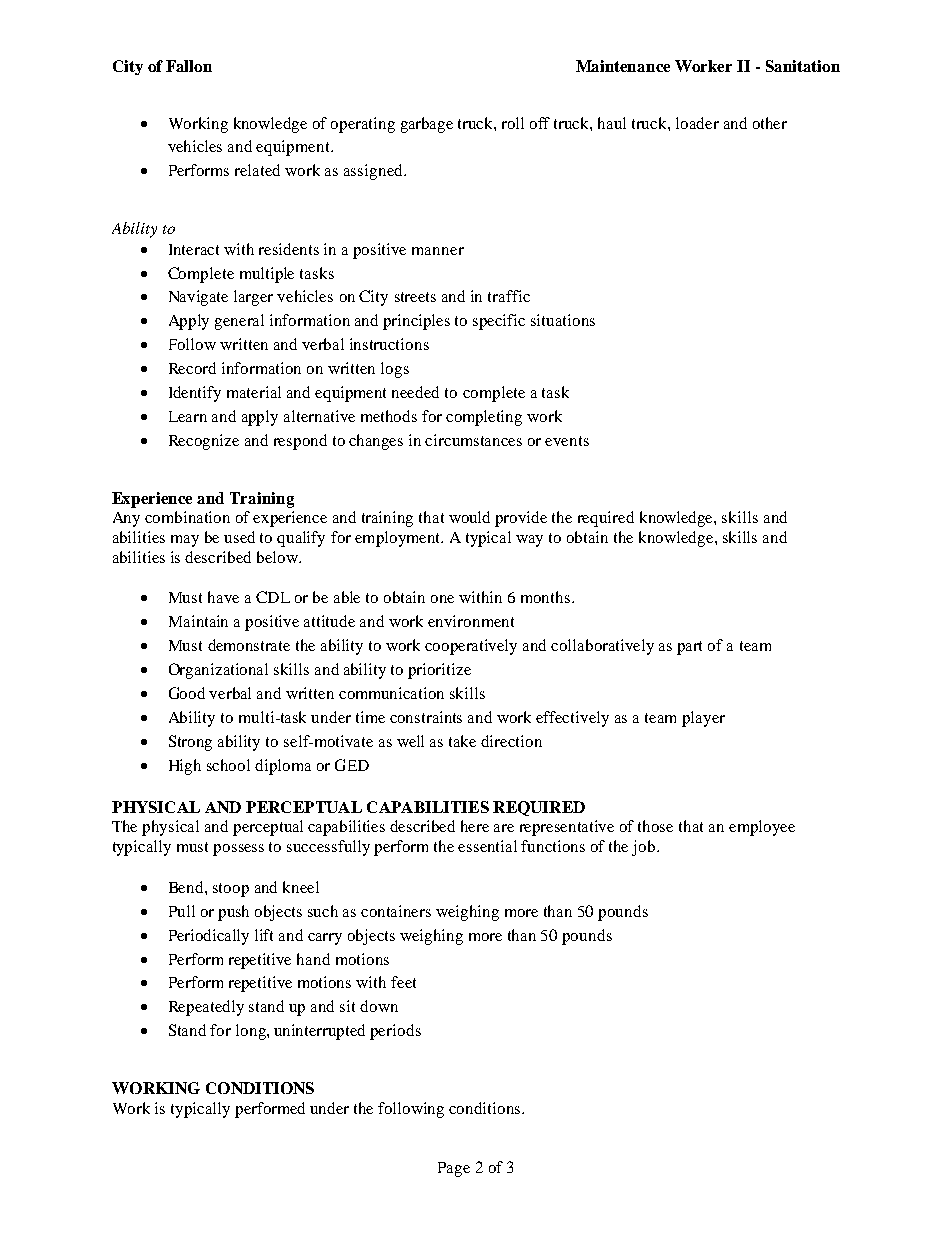 The height and width of the screenshot is (1233, 952). What do you see at coordinates (185, 767) in the screenshot?
I see `High` at bounding box center [185, 767].
